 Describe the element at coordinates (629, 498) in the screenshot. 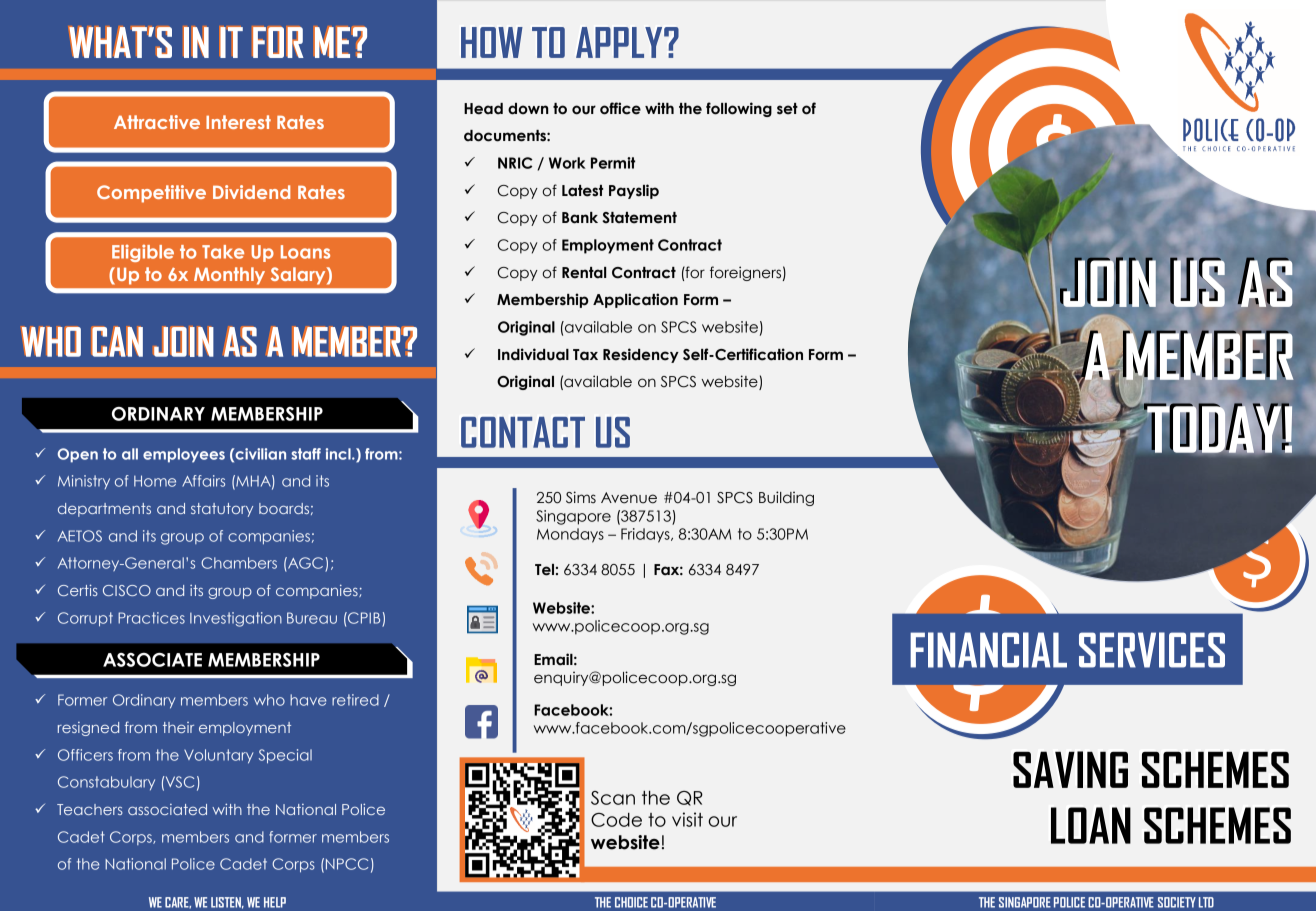

I see `Avenue` at that location.
